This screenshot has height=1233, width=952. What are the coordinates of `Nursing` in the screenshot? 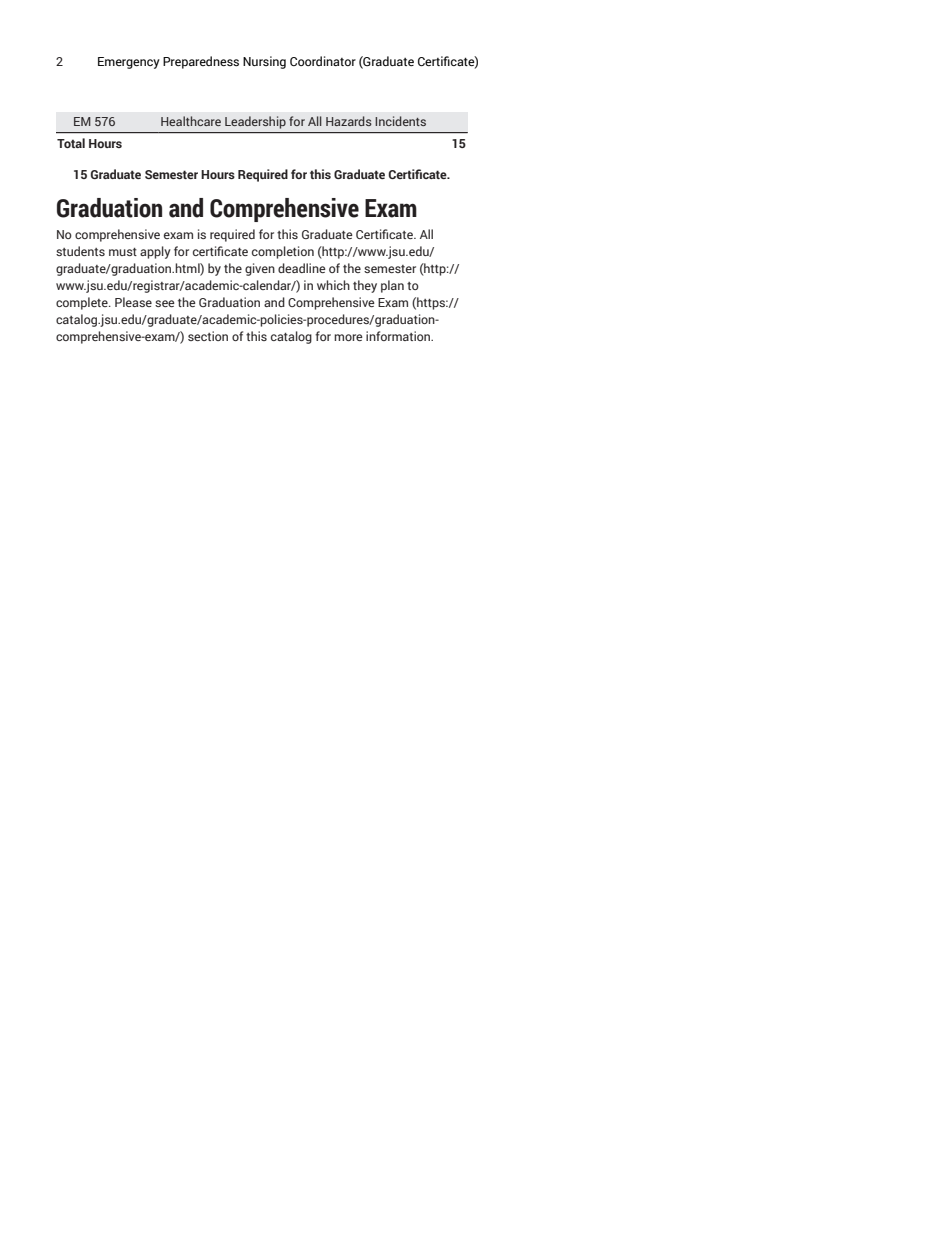 It's located at (264, 62).
